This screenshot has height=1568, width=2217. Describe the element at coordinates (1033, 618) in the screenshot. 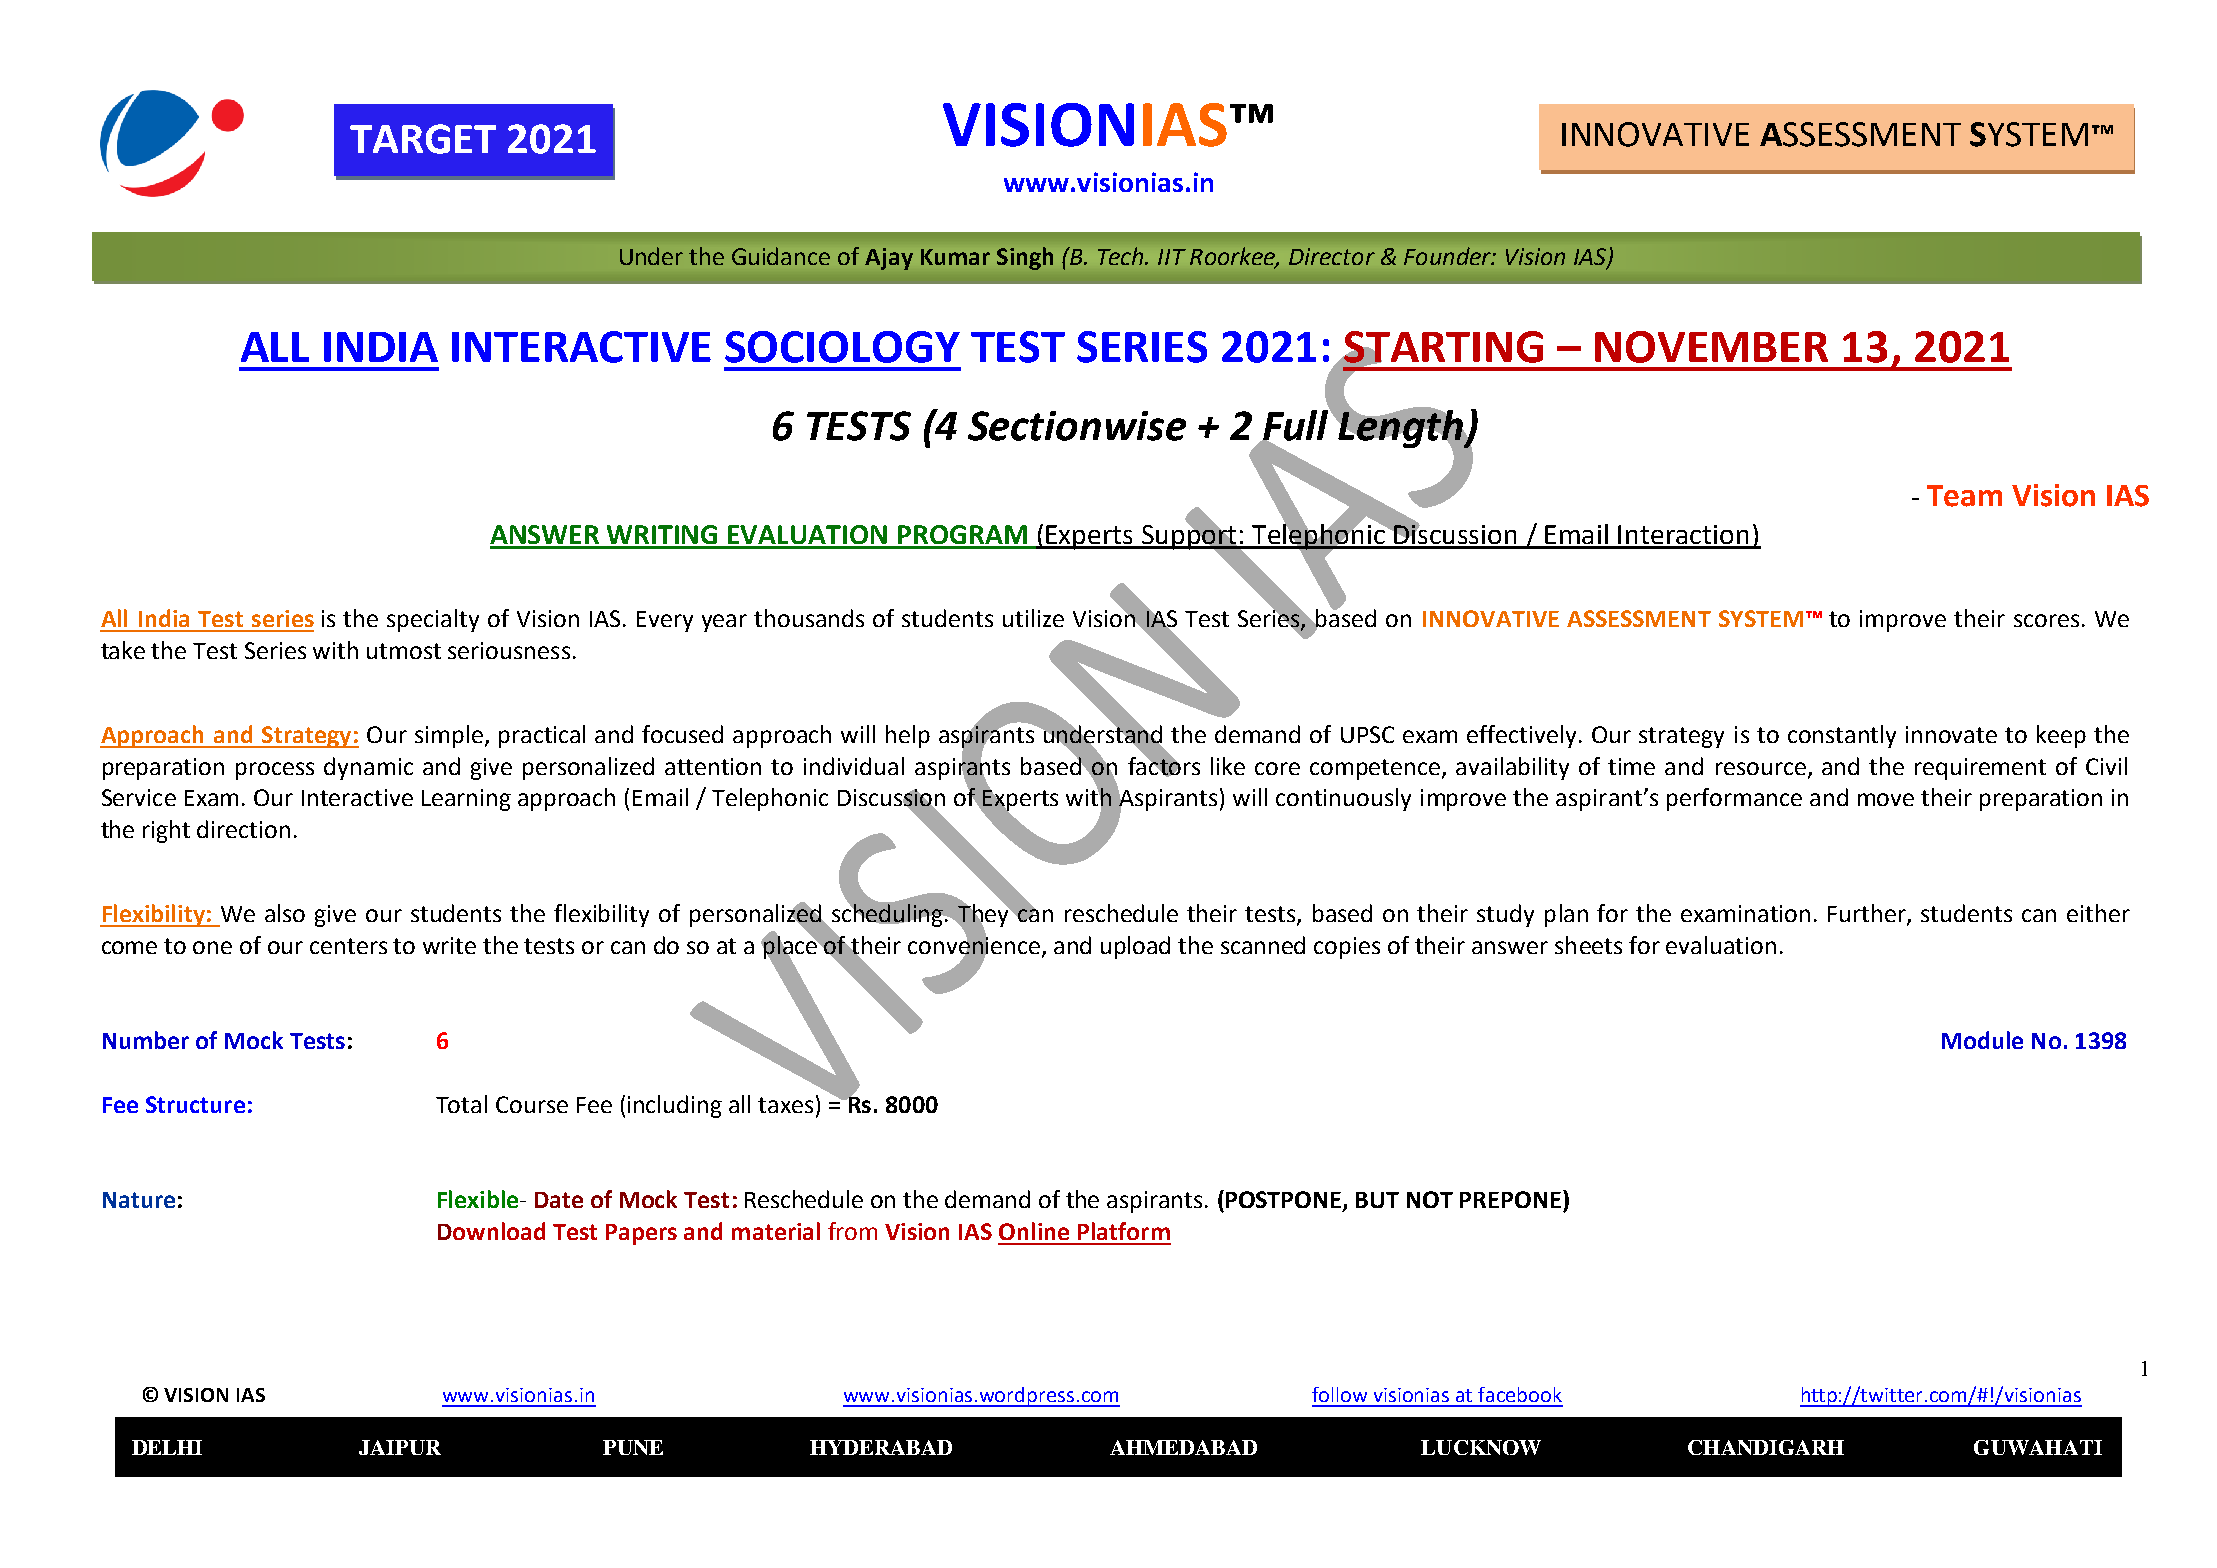

I see `utilize` at that location.
